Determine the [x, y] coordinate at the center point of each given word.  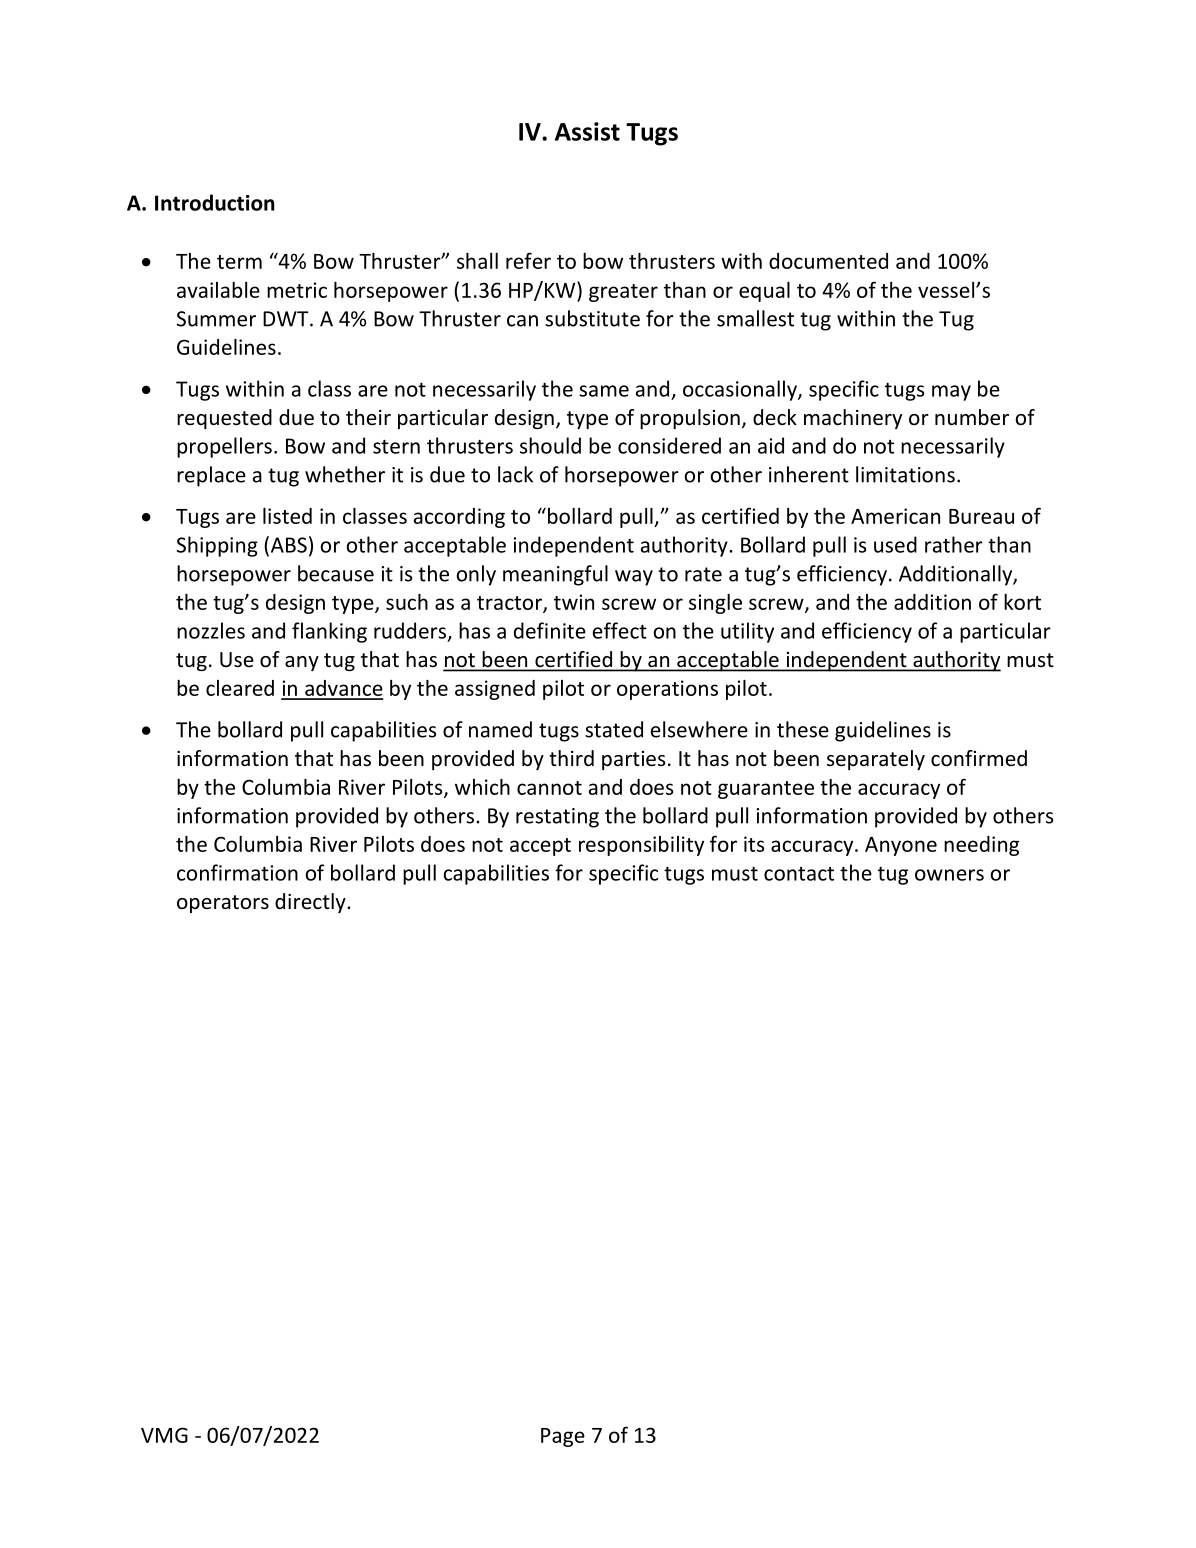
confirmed [979, 758]
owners [949, 875]
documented [828, 261]
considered [669, 445]
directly [311, 903]
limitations [905, 474]
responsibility [641, 846]
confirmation [237, 872]
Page [563, 1437]
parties [633, 760]
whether [345, 474]
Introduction [215, 202]
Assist [587, 131]
